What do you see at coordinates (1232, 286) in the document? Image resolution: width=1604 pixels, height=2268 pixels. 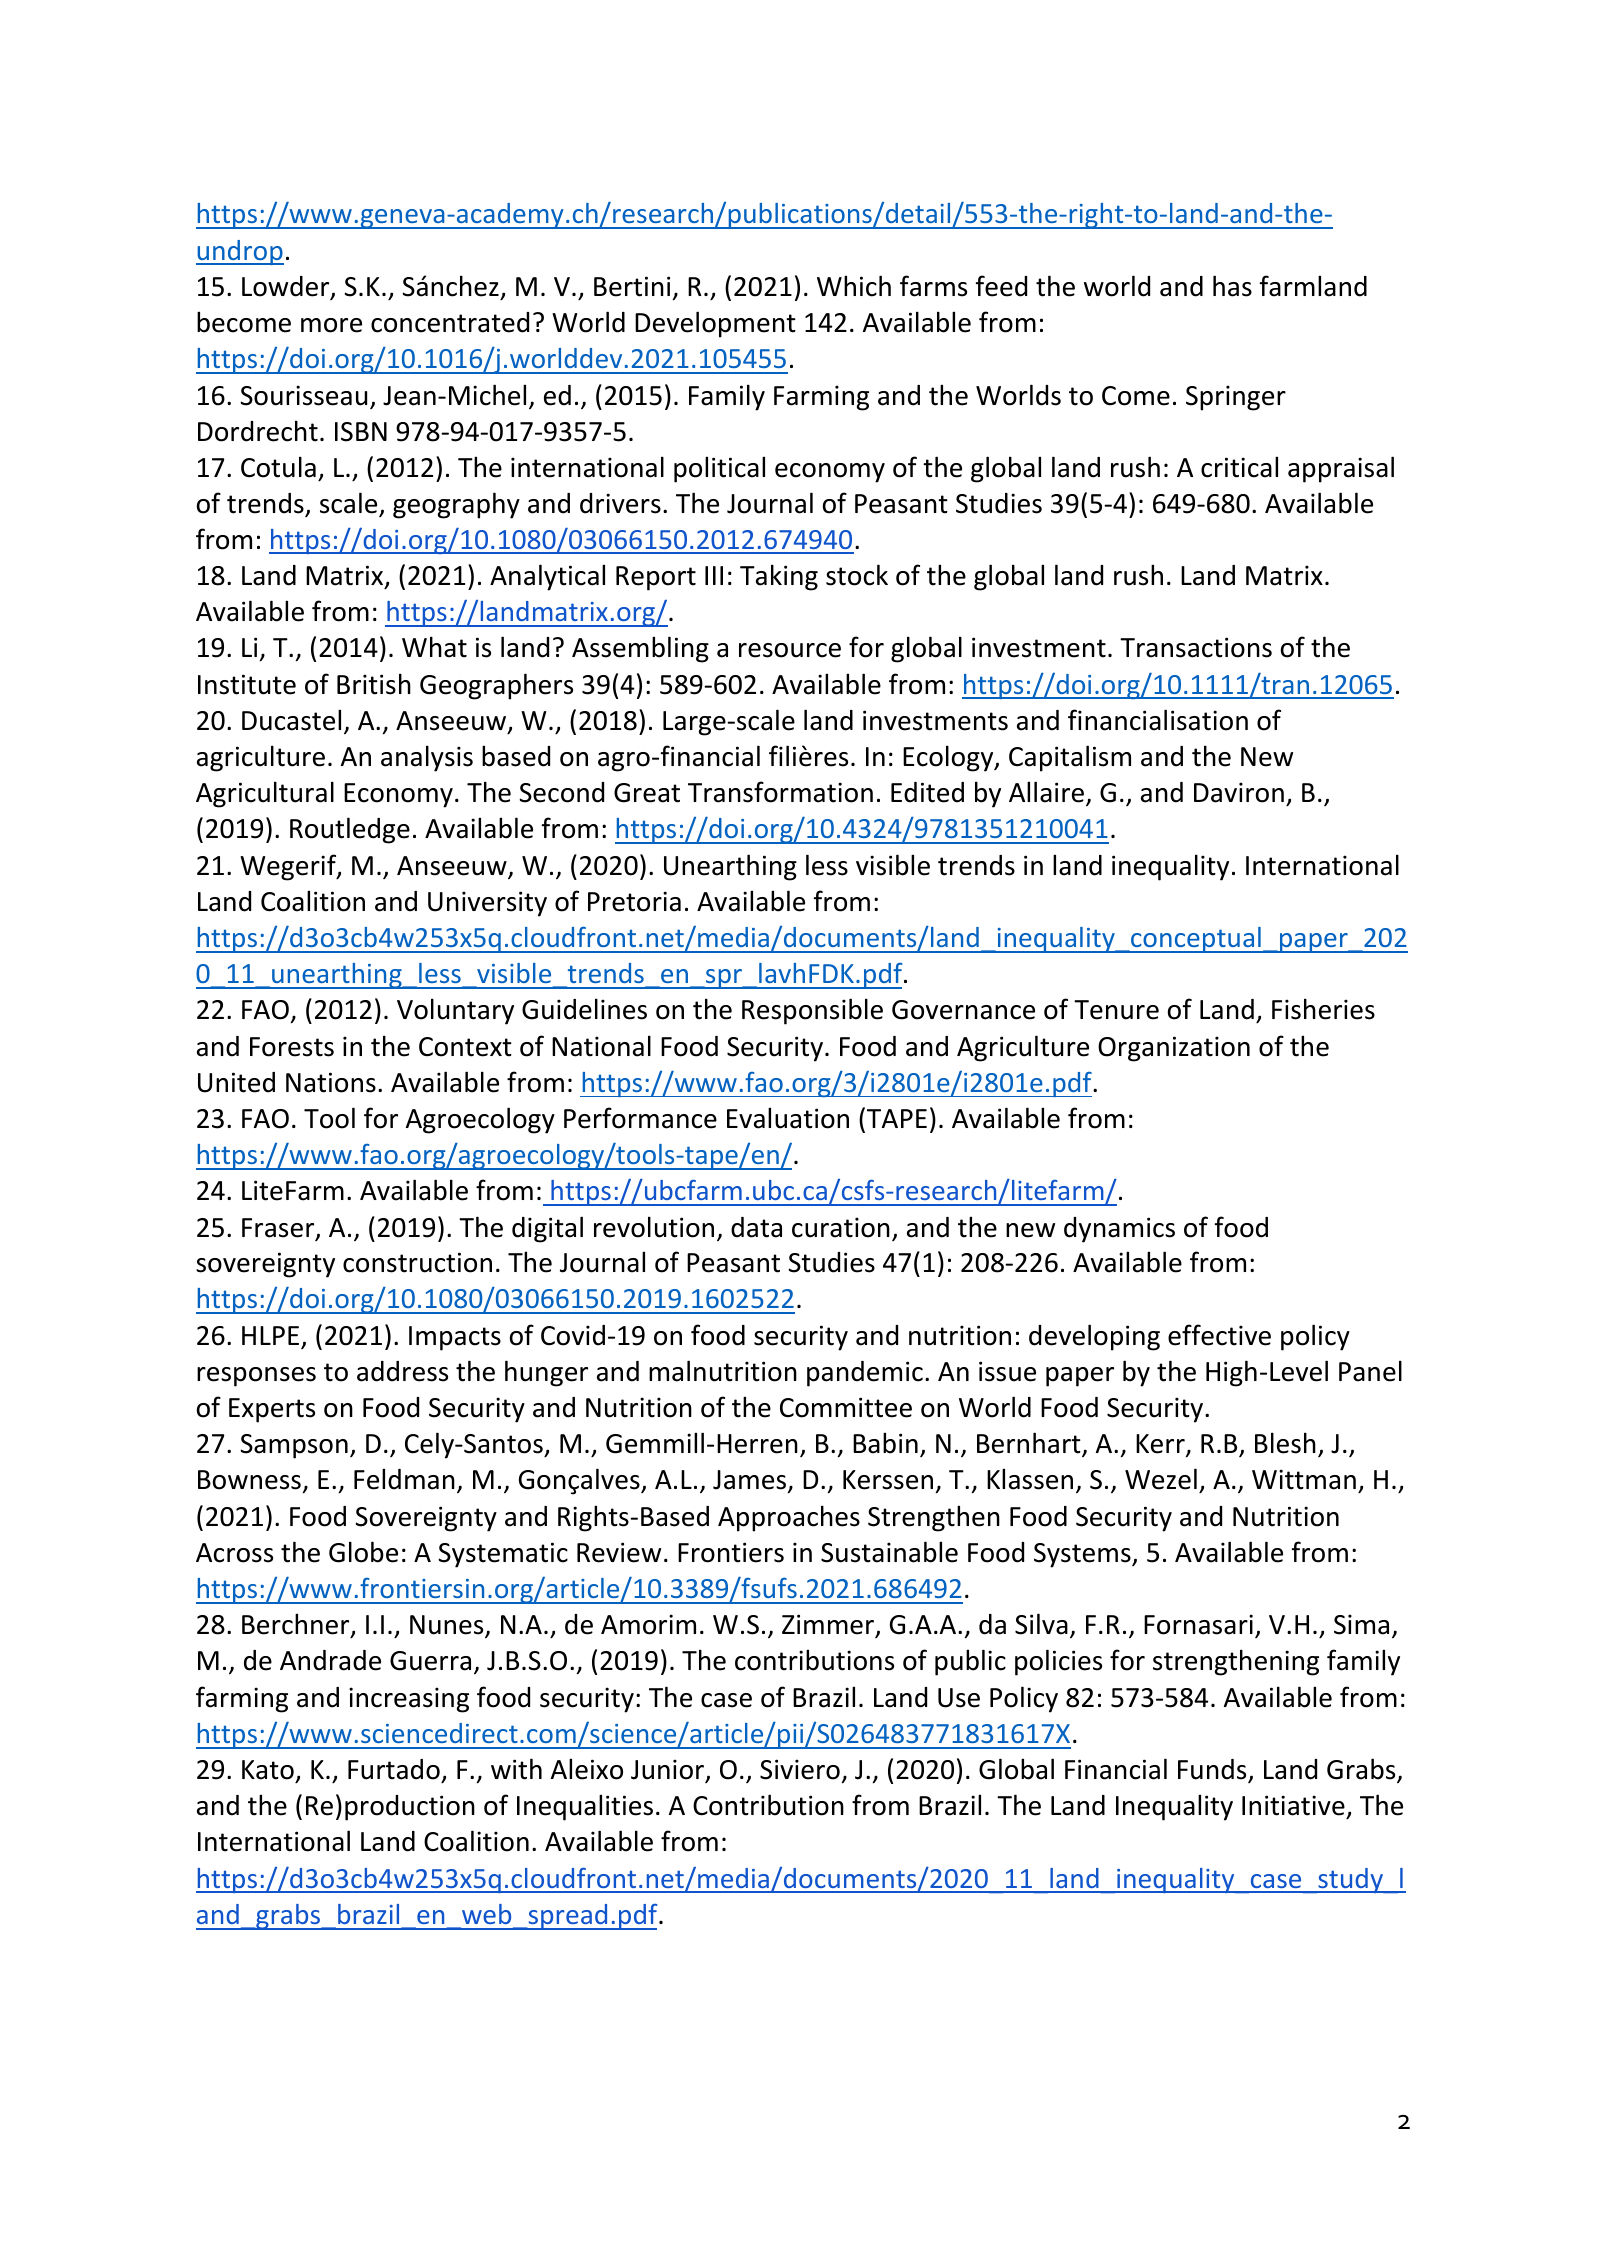 I see `has` at bounding box center [1232, 286].
